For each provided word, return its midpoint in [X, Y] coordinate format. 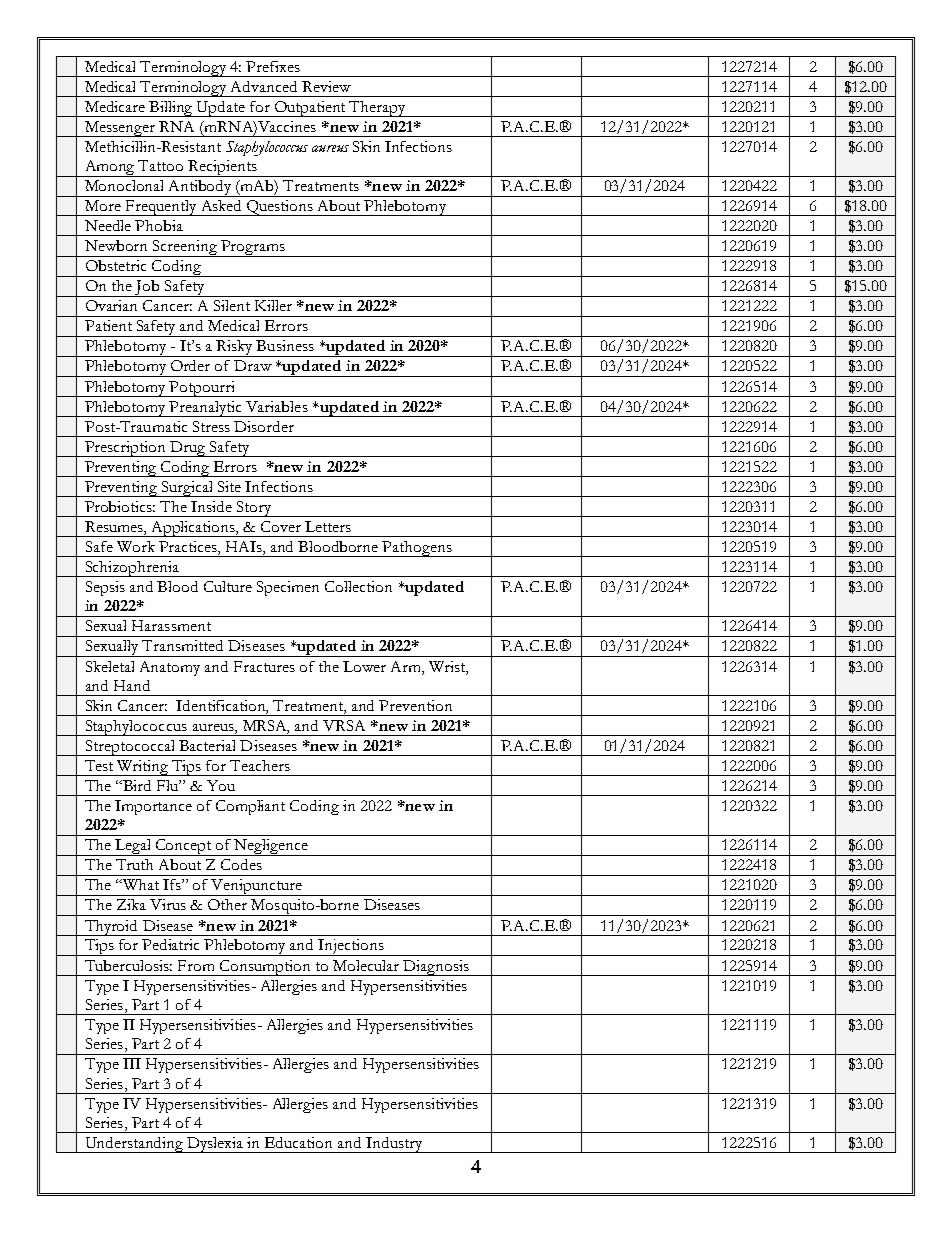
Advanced [264, 86]
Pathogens [417, 549]
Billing [172, 109]
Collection [358, 586]
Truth [134, 864]
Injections [351, 947]
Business [285, 345]
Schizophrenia [132, 569]
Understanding [134, 1145]
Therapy [378, 109]
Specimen [288, 588]
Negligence [271, 847]
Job [147, 288]
